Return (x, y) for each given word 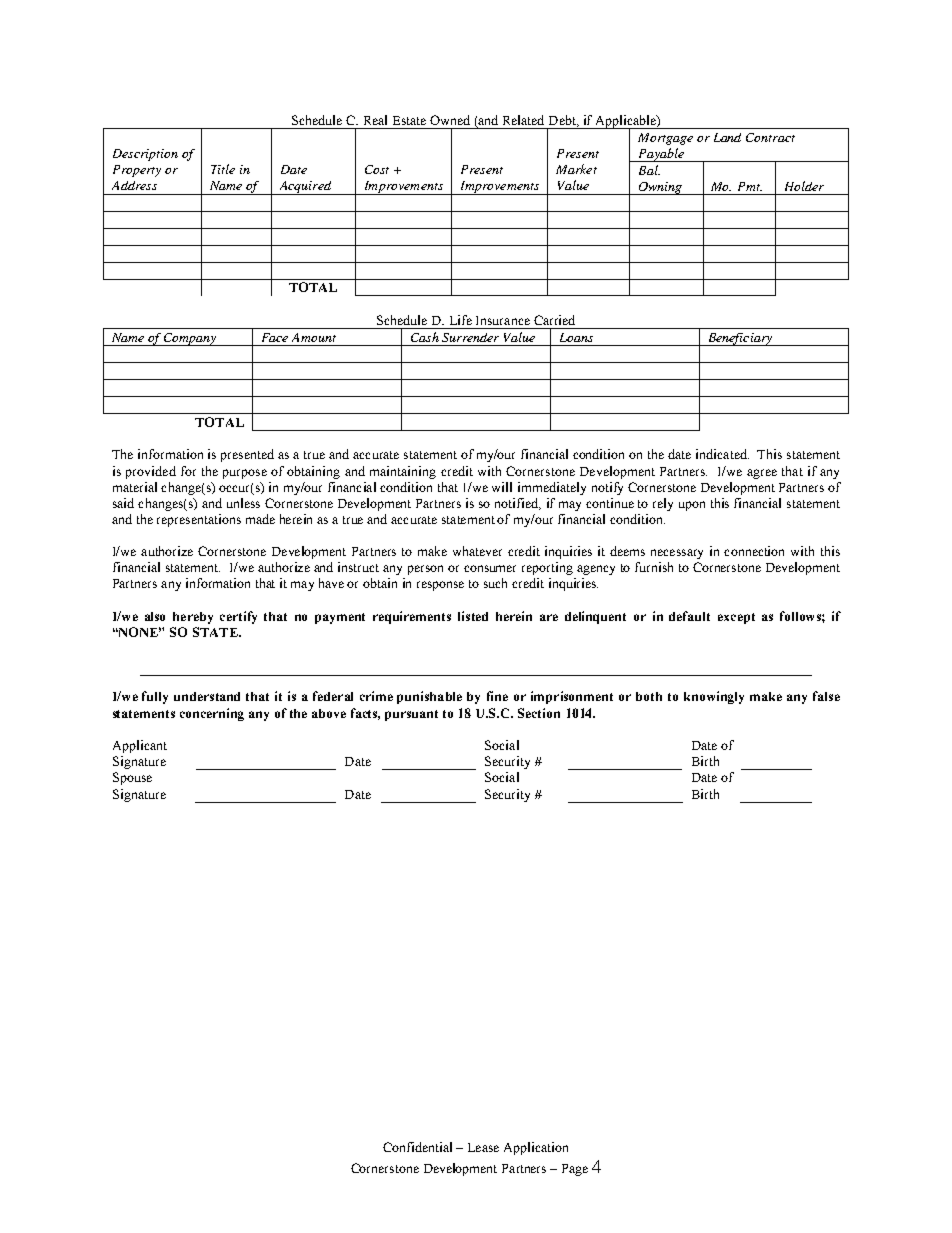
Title (223, 169)
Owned (450, 120)
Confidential (417, 1147)
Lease (483, 1147)
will (502, 487)
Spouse (132, 778)
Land (727, 137)
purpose (245, 474)
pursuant (411, 715)
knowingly (714, 697)
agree (762, 474)
